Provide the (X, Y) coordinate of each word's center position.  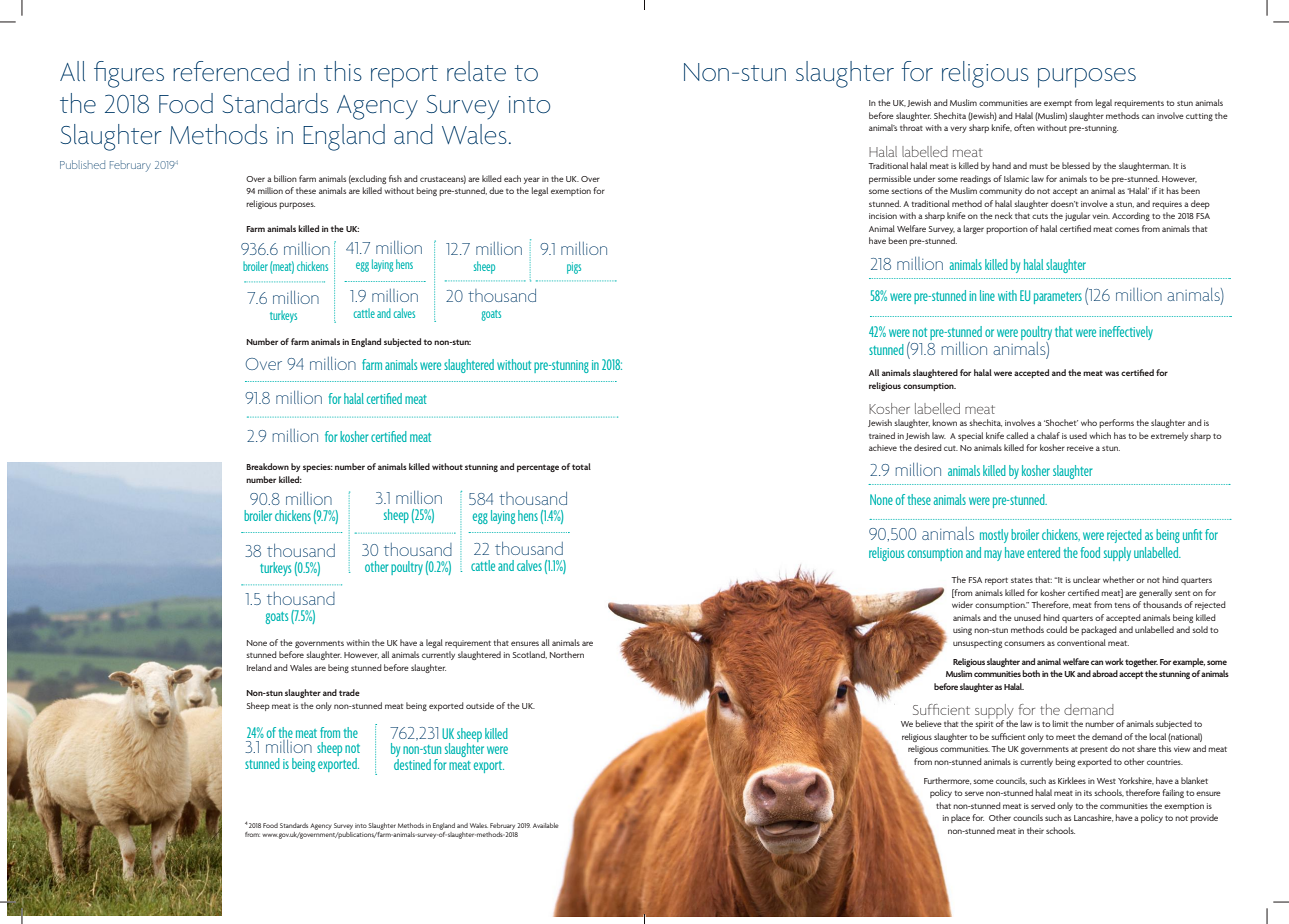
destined (412, 764)
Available (546, 825)
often (1024, 127)
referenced (231, 71)
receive (1080, 448)
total (581, 466)
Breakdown (267, 466)
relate (476, 71)
